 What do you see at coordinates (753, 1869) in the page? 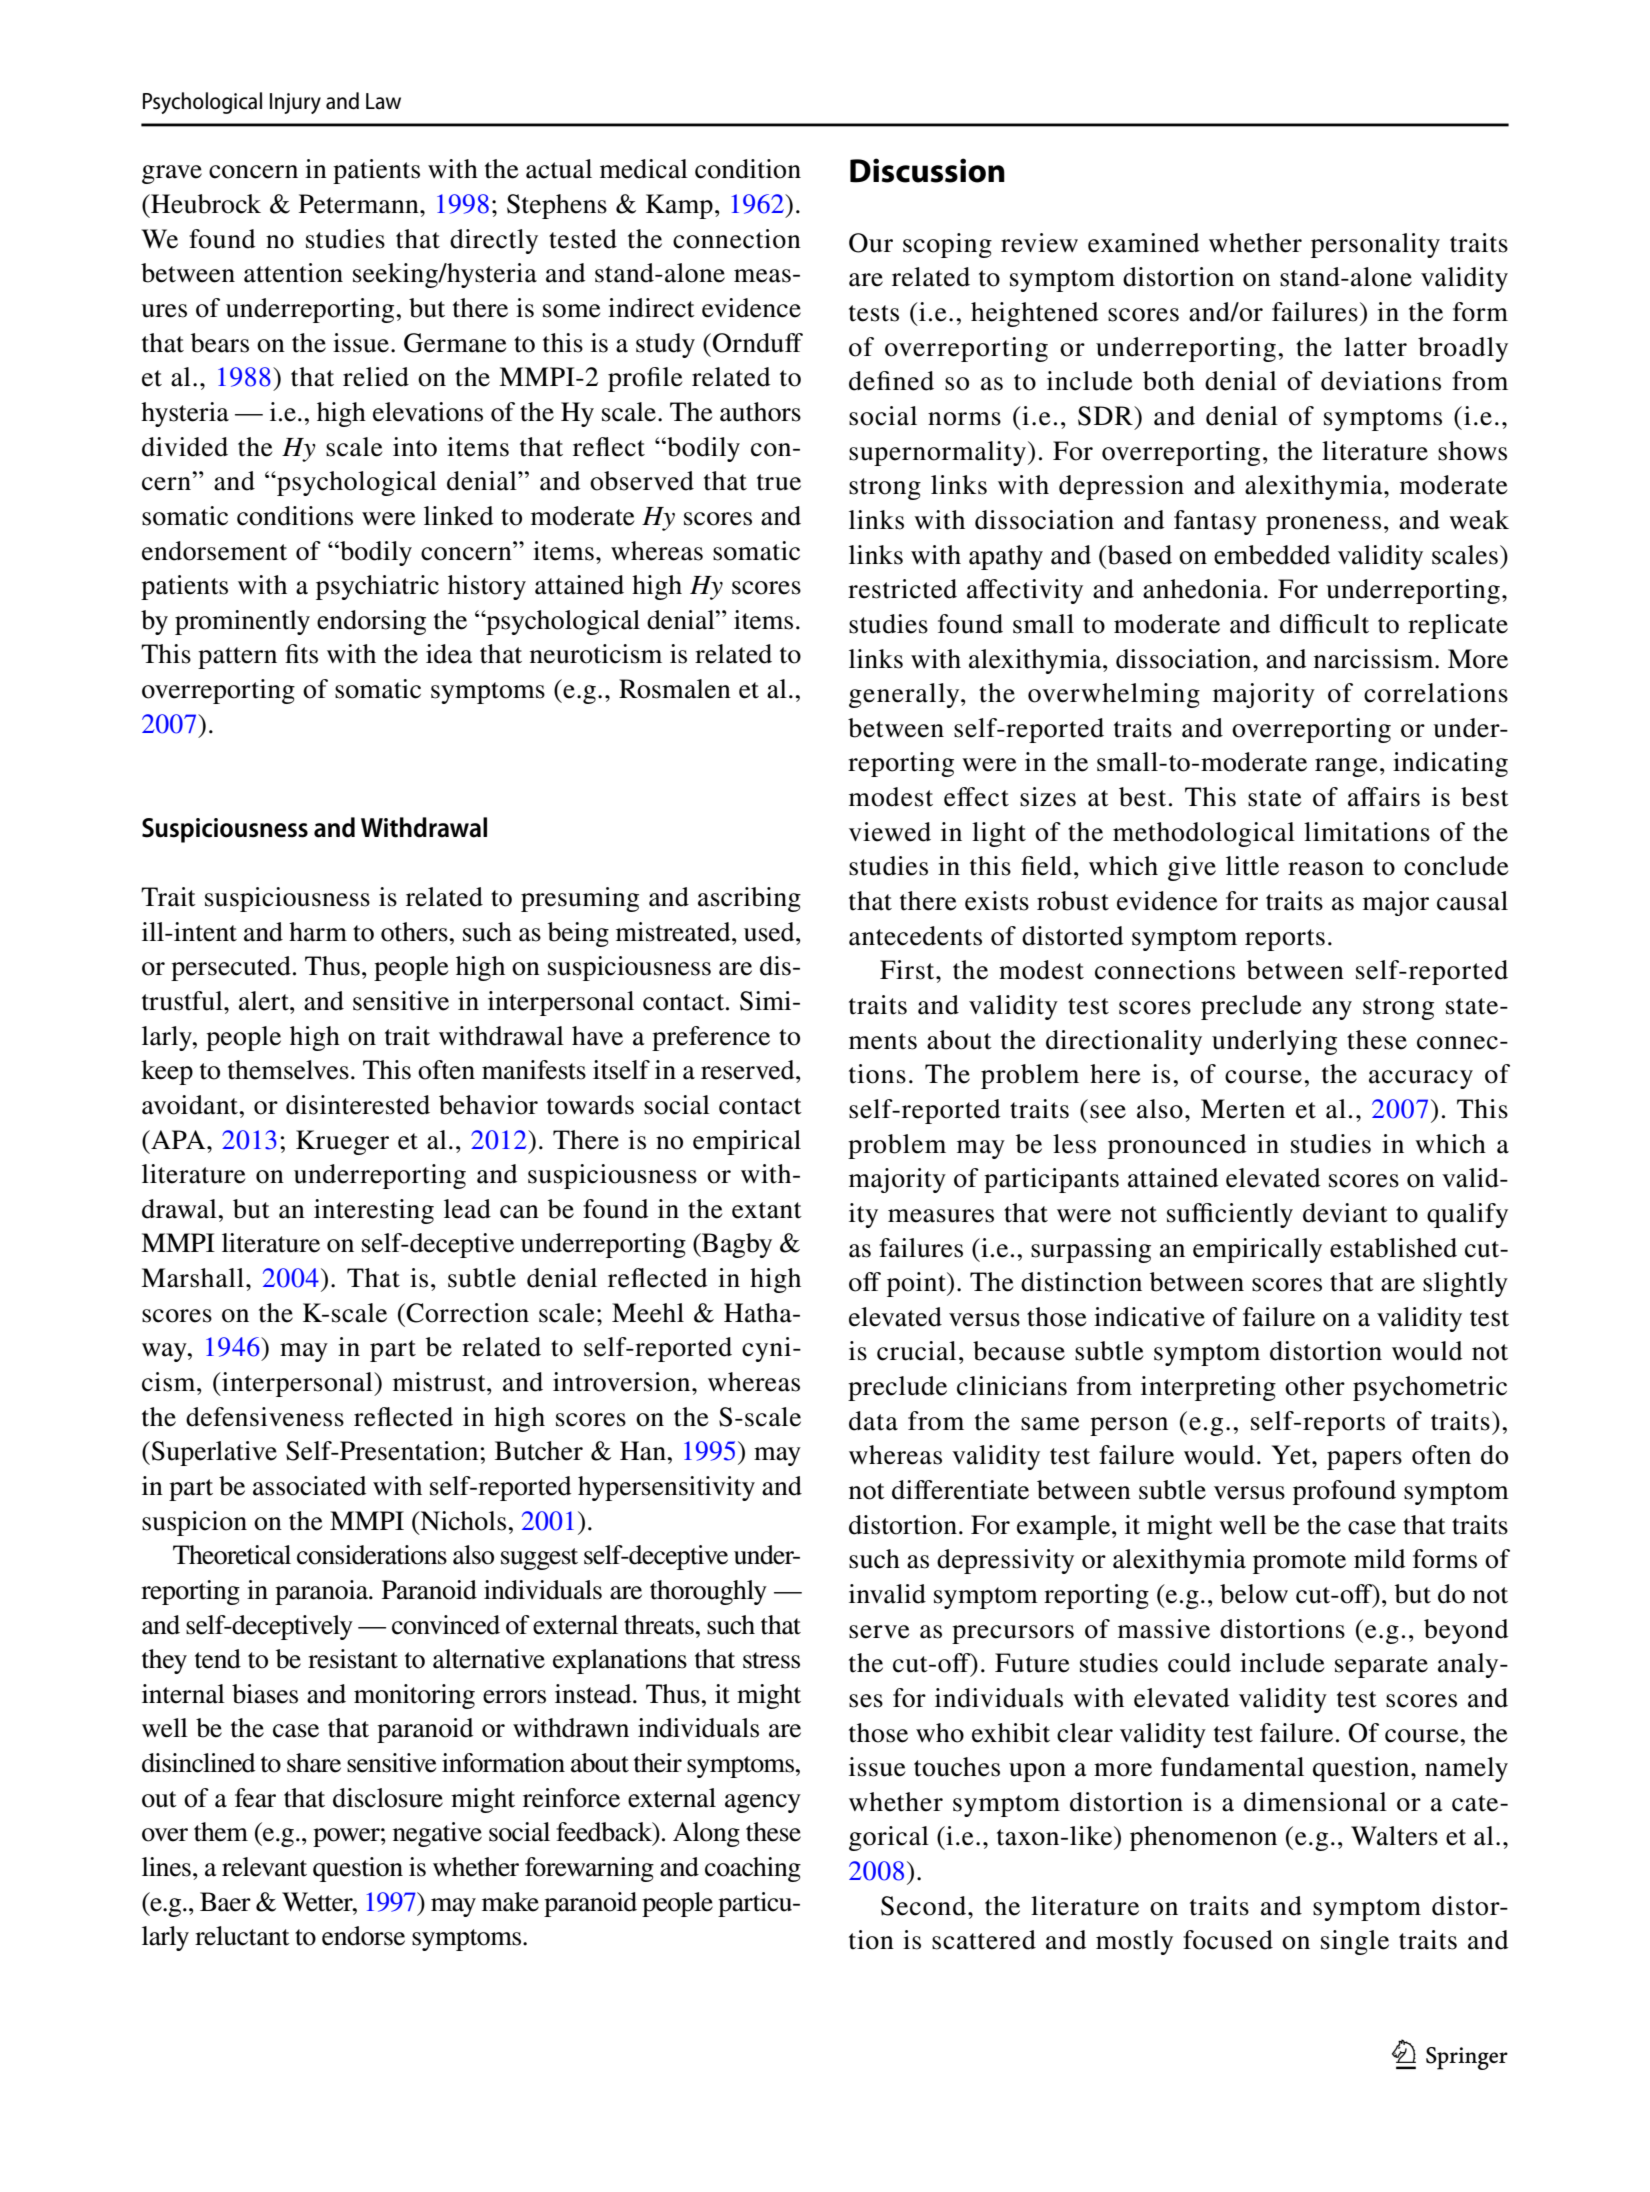
I see `coaching` at bounding box center [753, 1869].
